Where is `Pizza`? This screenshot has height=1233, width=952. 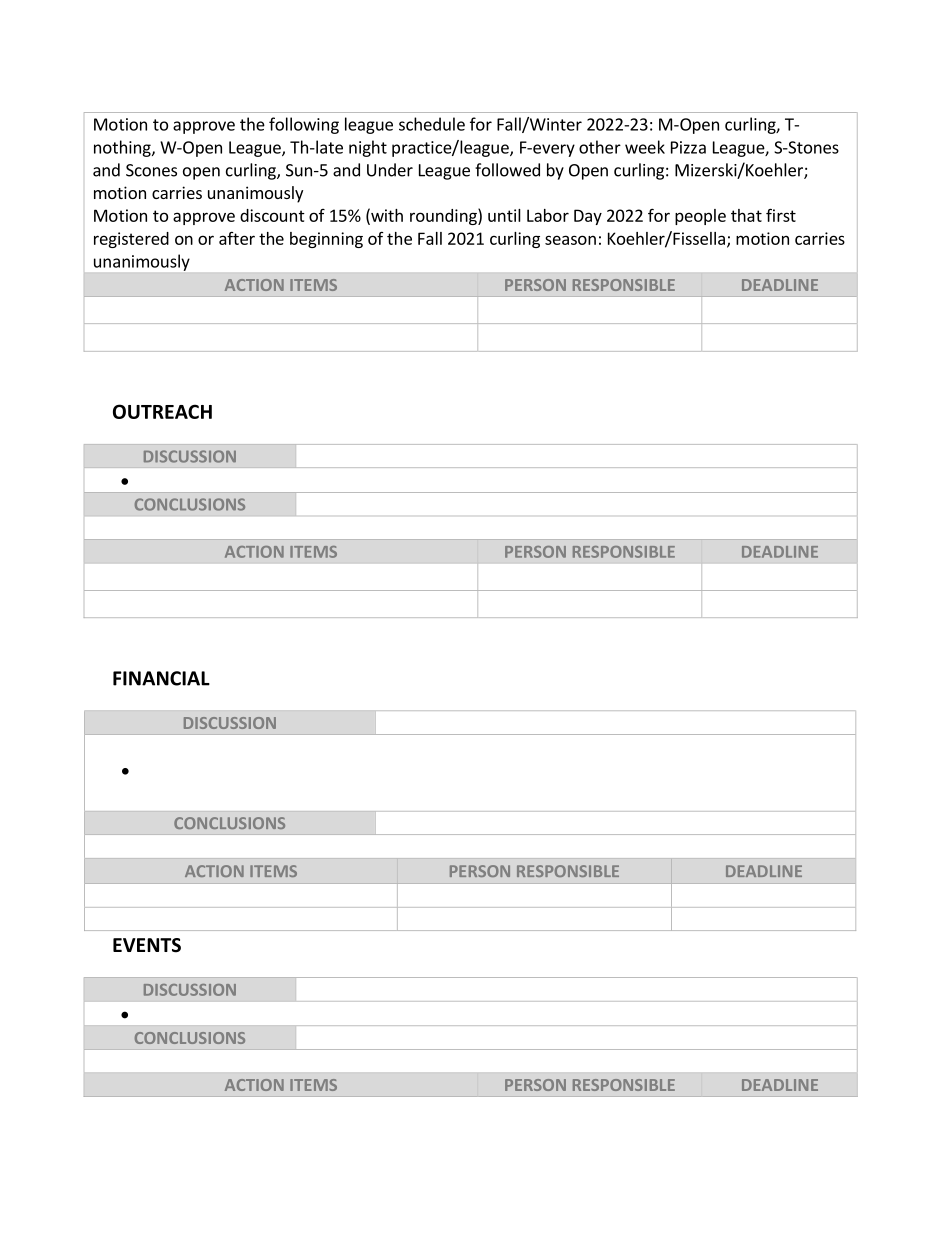 Pizza is located at coordinates (688, 147).
